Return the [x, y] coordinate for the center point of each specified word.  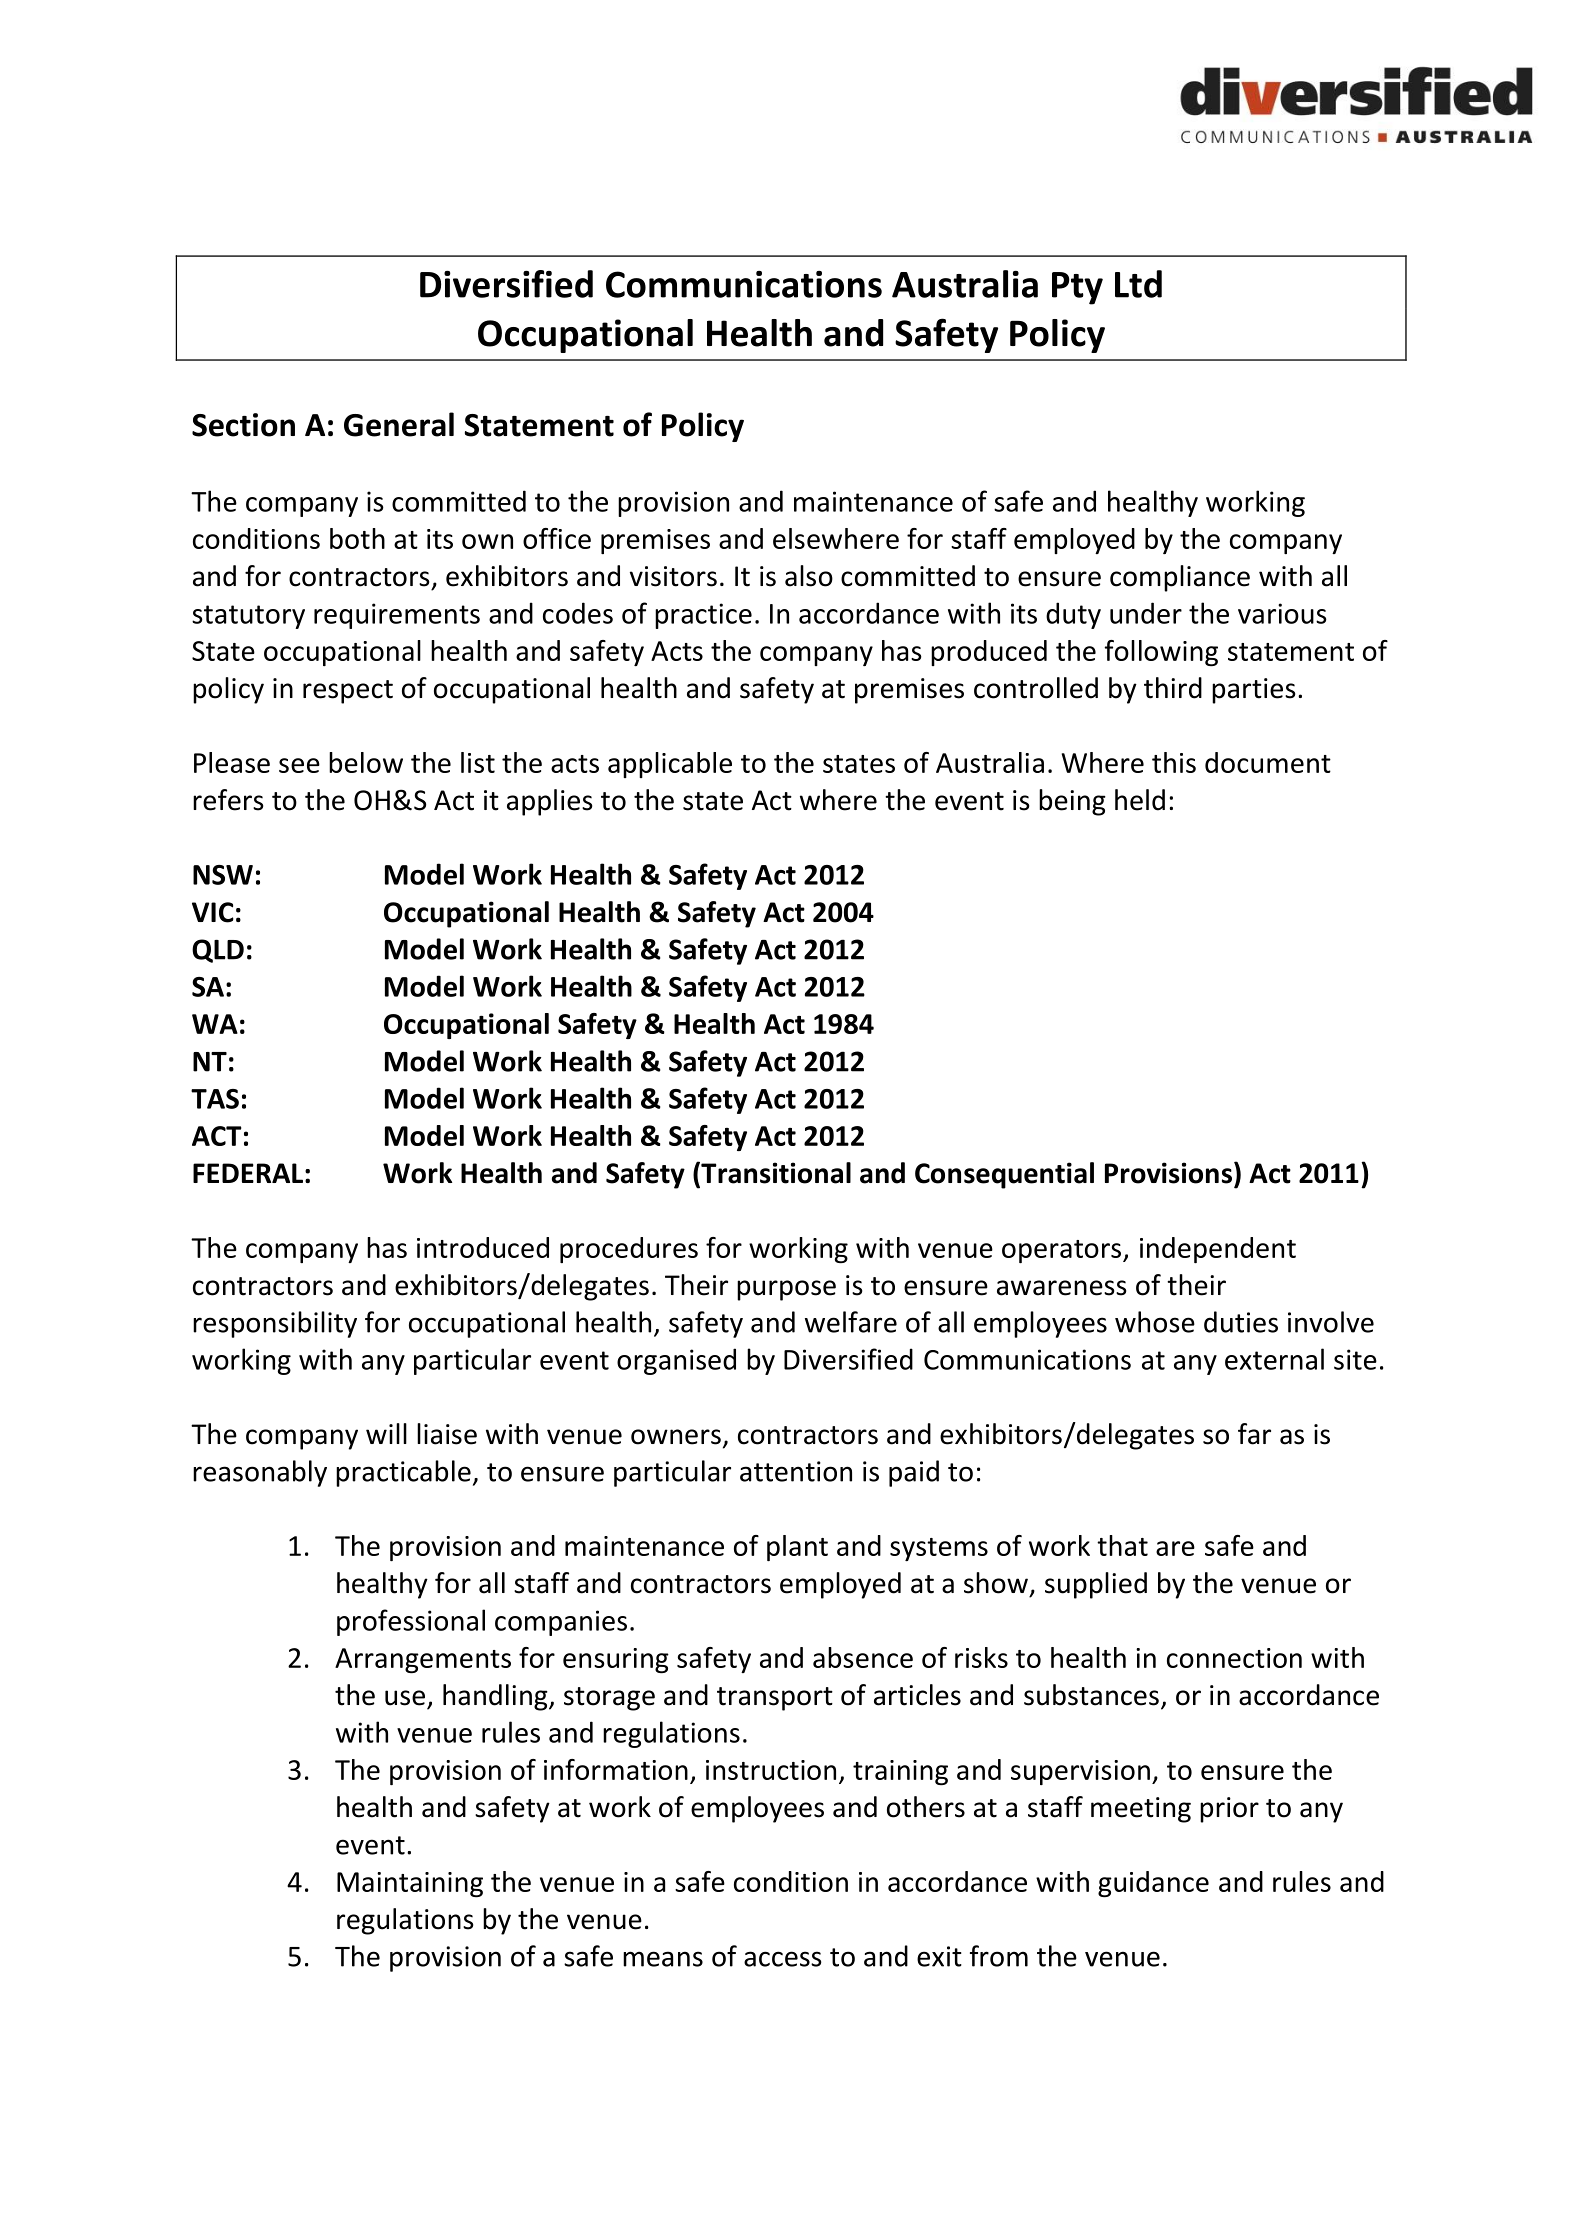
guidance [1153, 1884]
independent [1218, 1250]
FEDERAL [248, 1173]
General [399, 424]
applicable [670, 765]
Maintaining [410, 1884]
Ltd [1138, 284]
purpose [786, 1290]
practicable [403, 1473]
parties [1253, 691]
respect [348, 692]
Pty [1077, 288]
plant [797, 1548]
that [1122, 1545]
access [783, 1959]
